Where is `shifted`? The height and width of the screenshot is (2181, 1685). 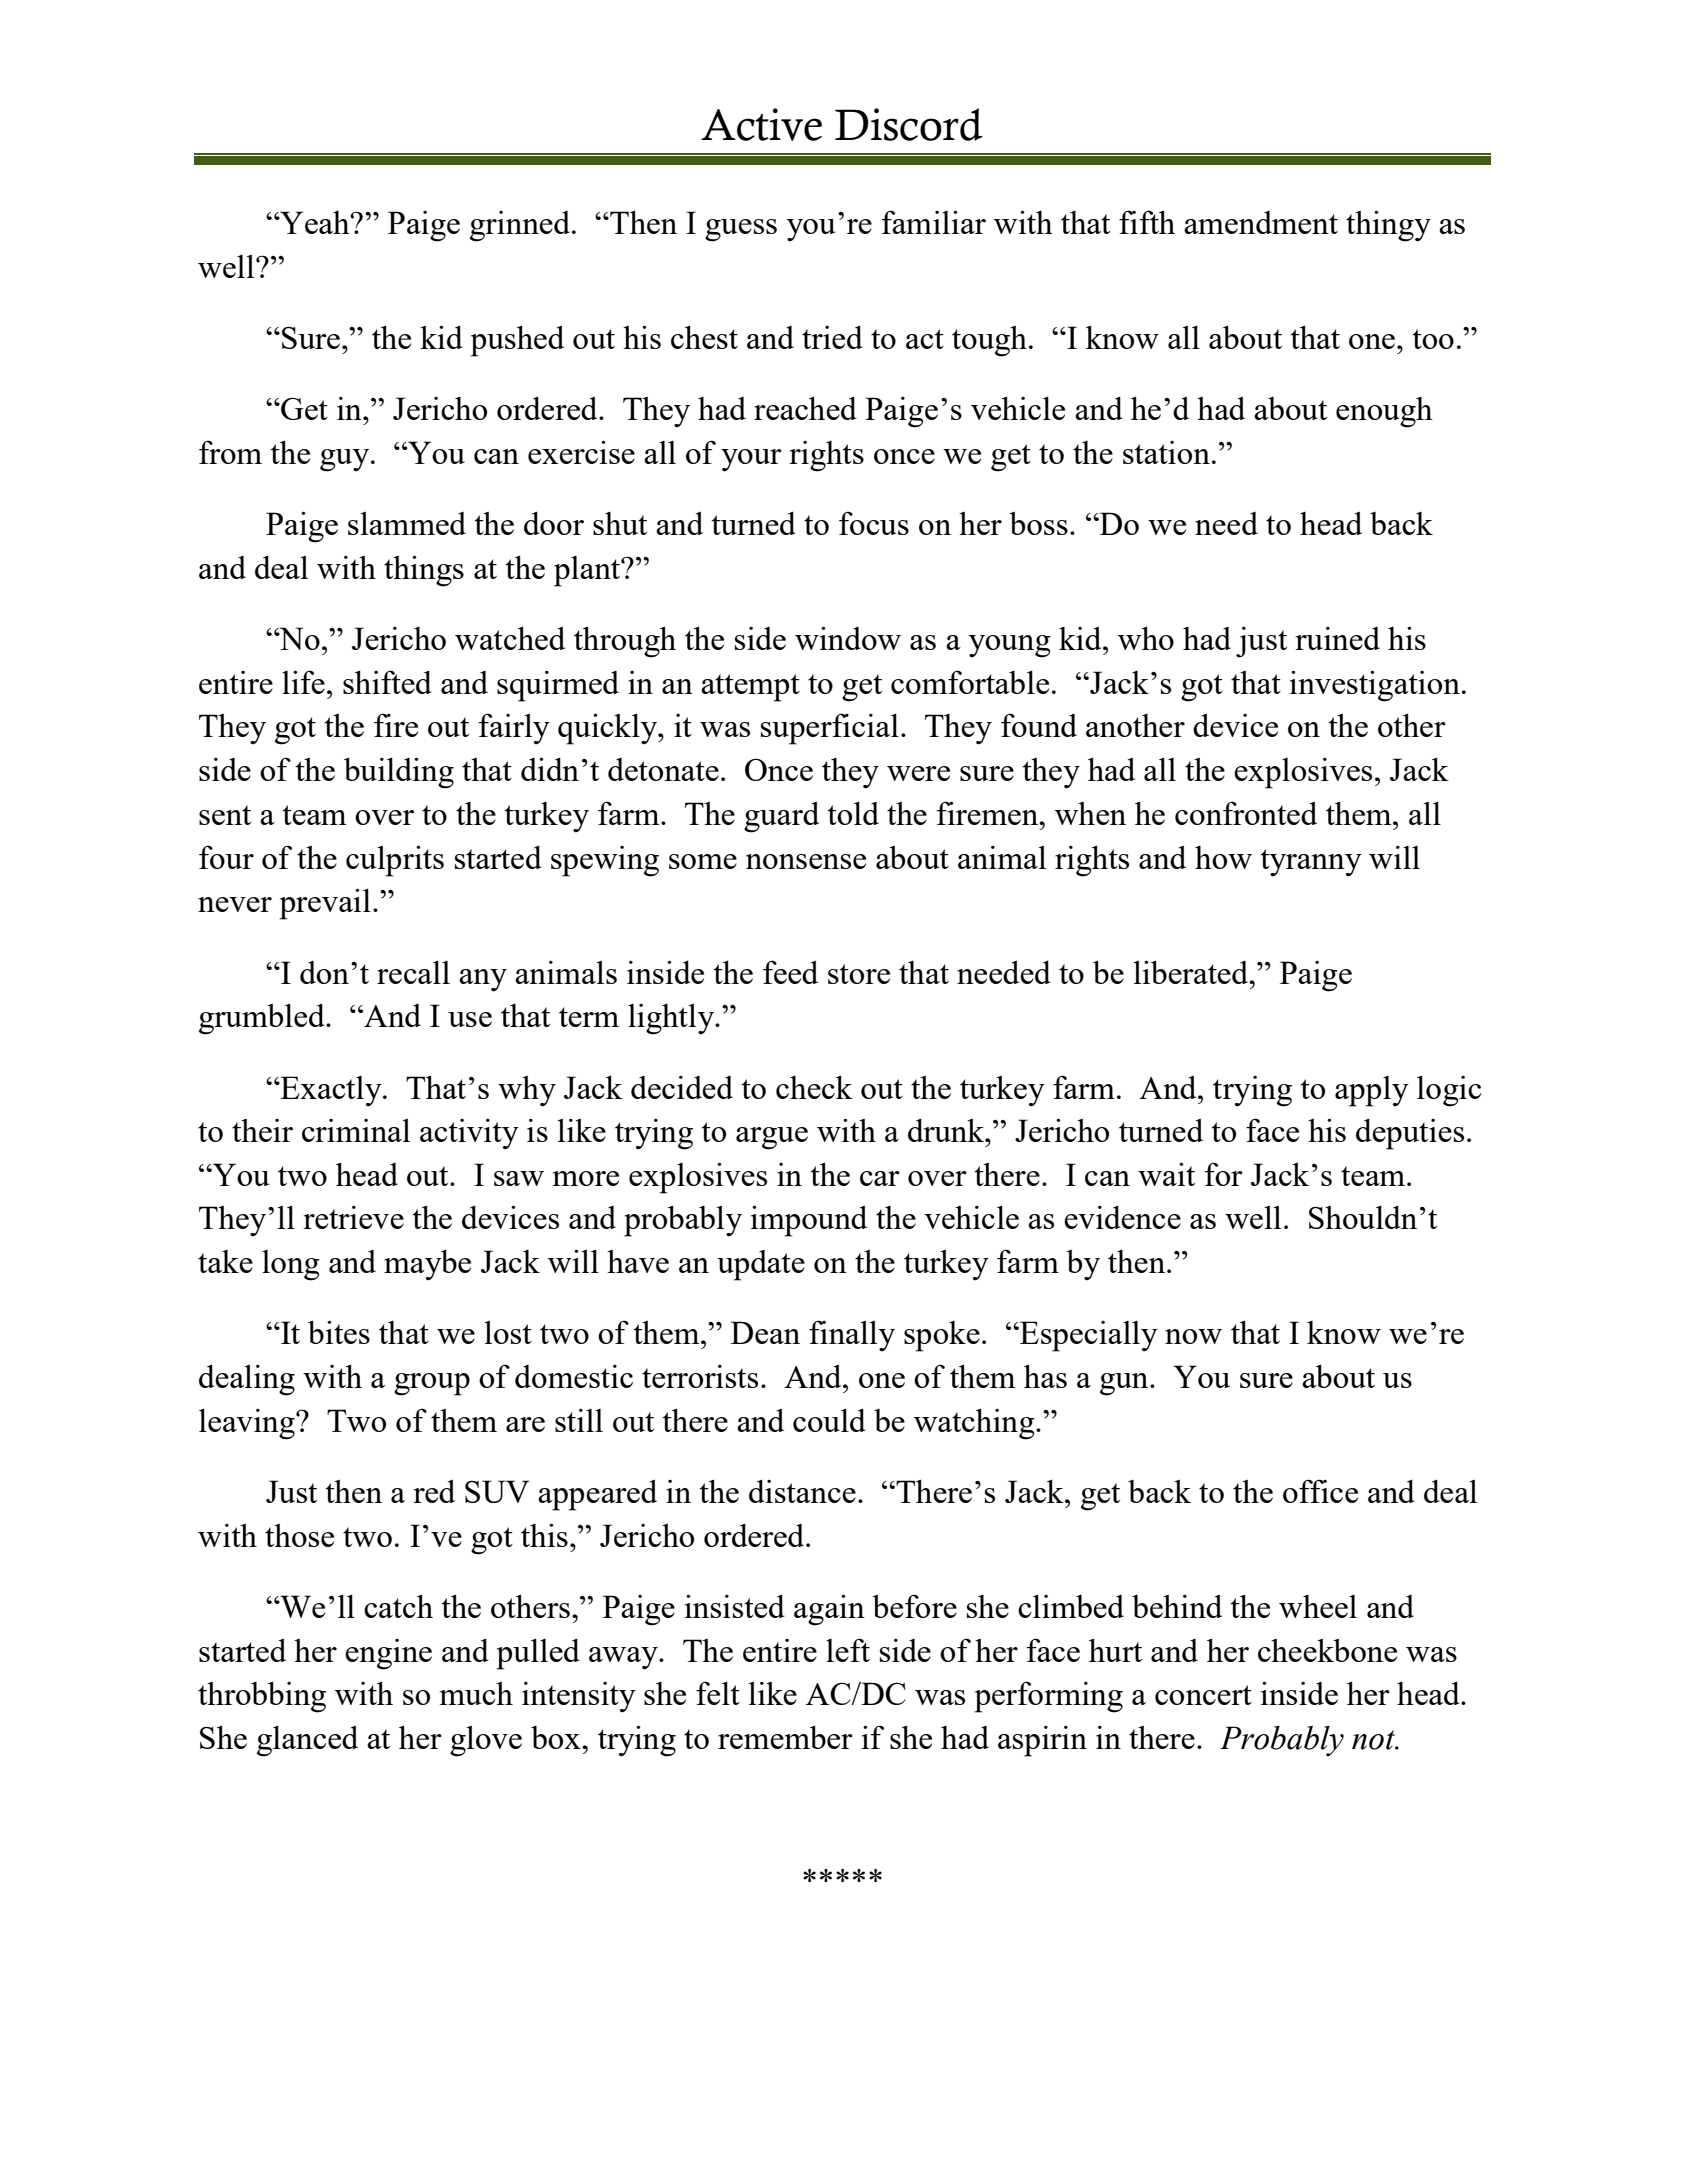 shifted is located at coordinates (387, 682).
